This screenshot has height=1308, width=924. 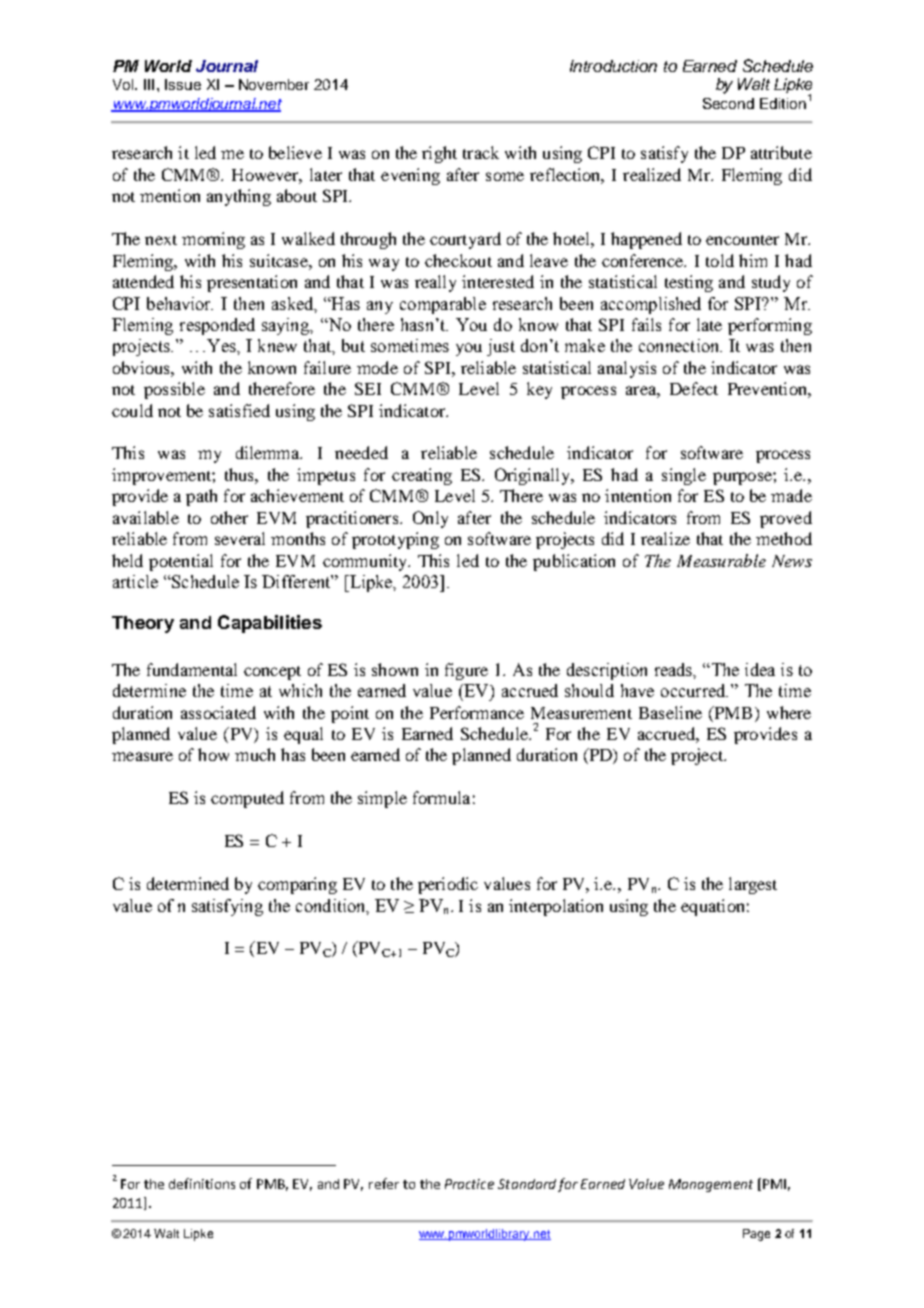 What do you see at coordinates (684, 476) in the screenshot?
I see `single` at bounding box center [684, 476].
